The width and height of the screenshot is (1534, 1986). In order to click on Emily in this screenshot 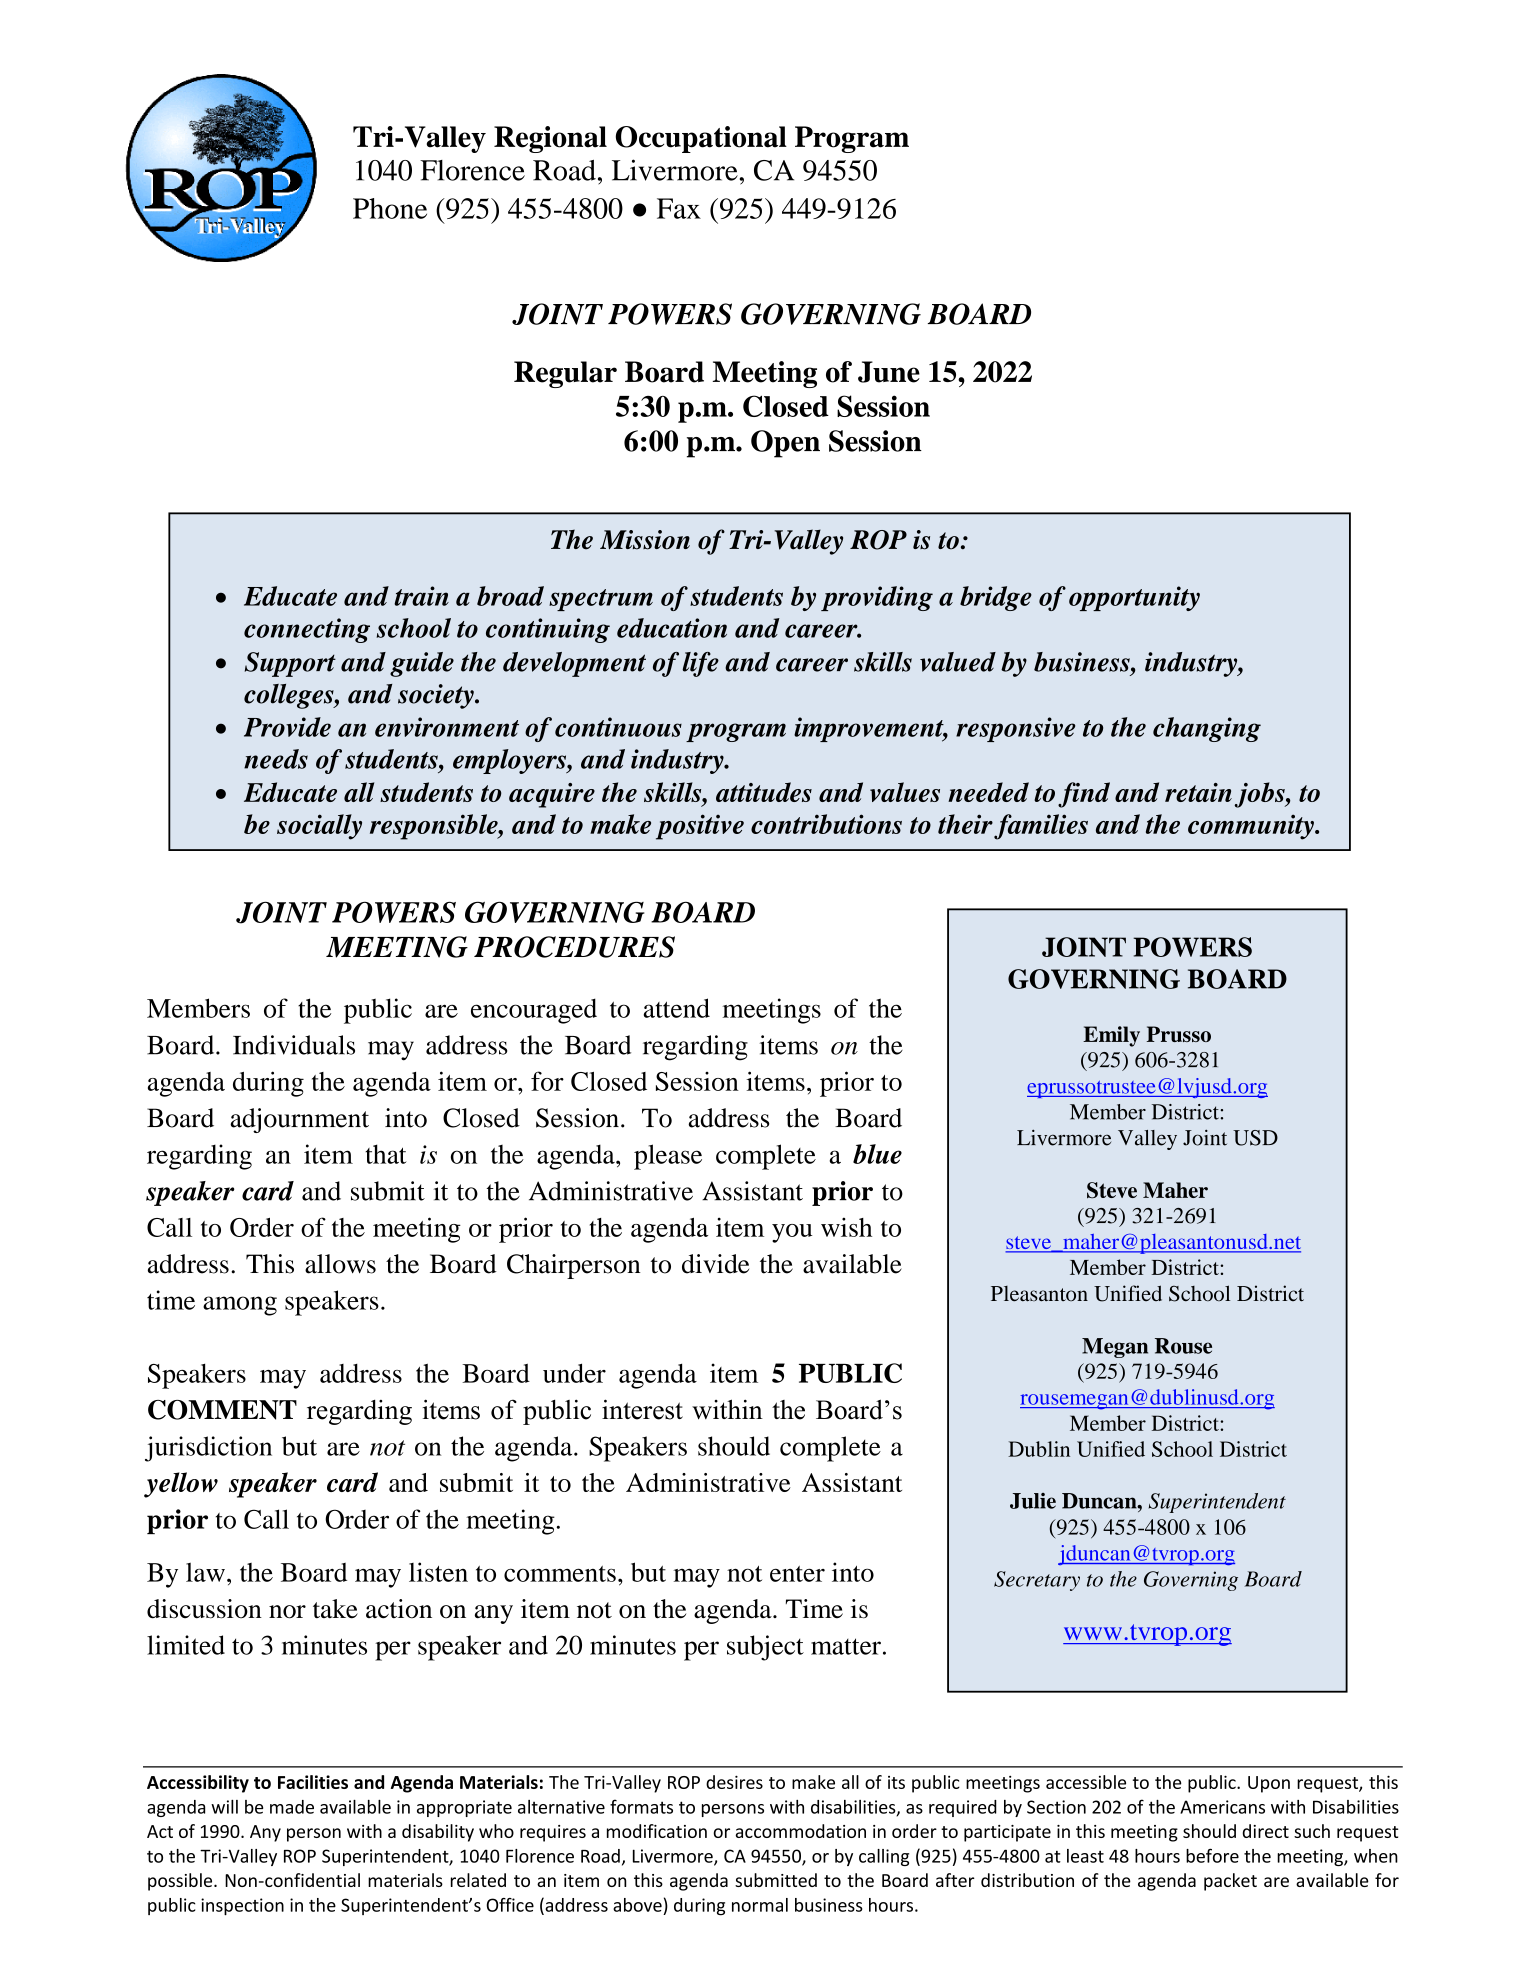, I will do `click(1111, 1036)`.
